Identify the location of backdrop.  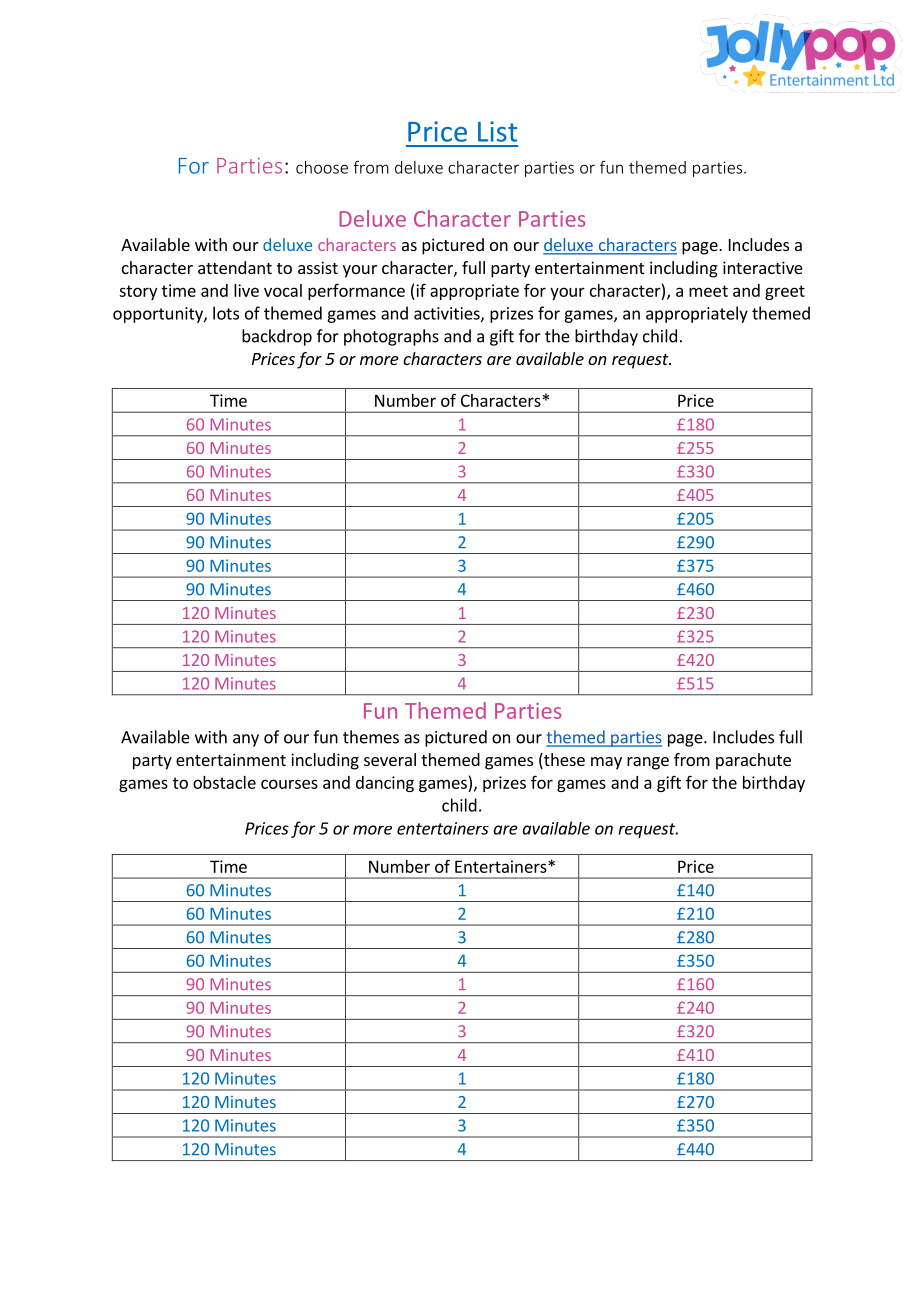
(277, 337).
